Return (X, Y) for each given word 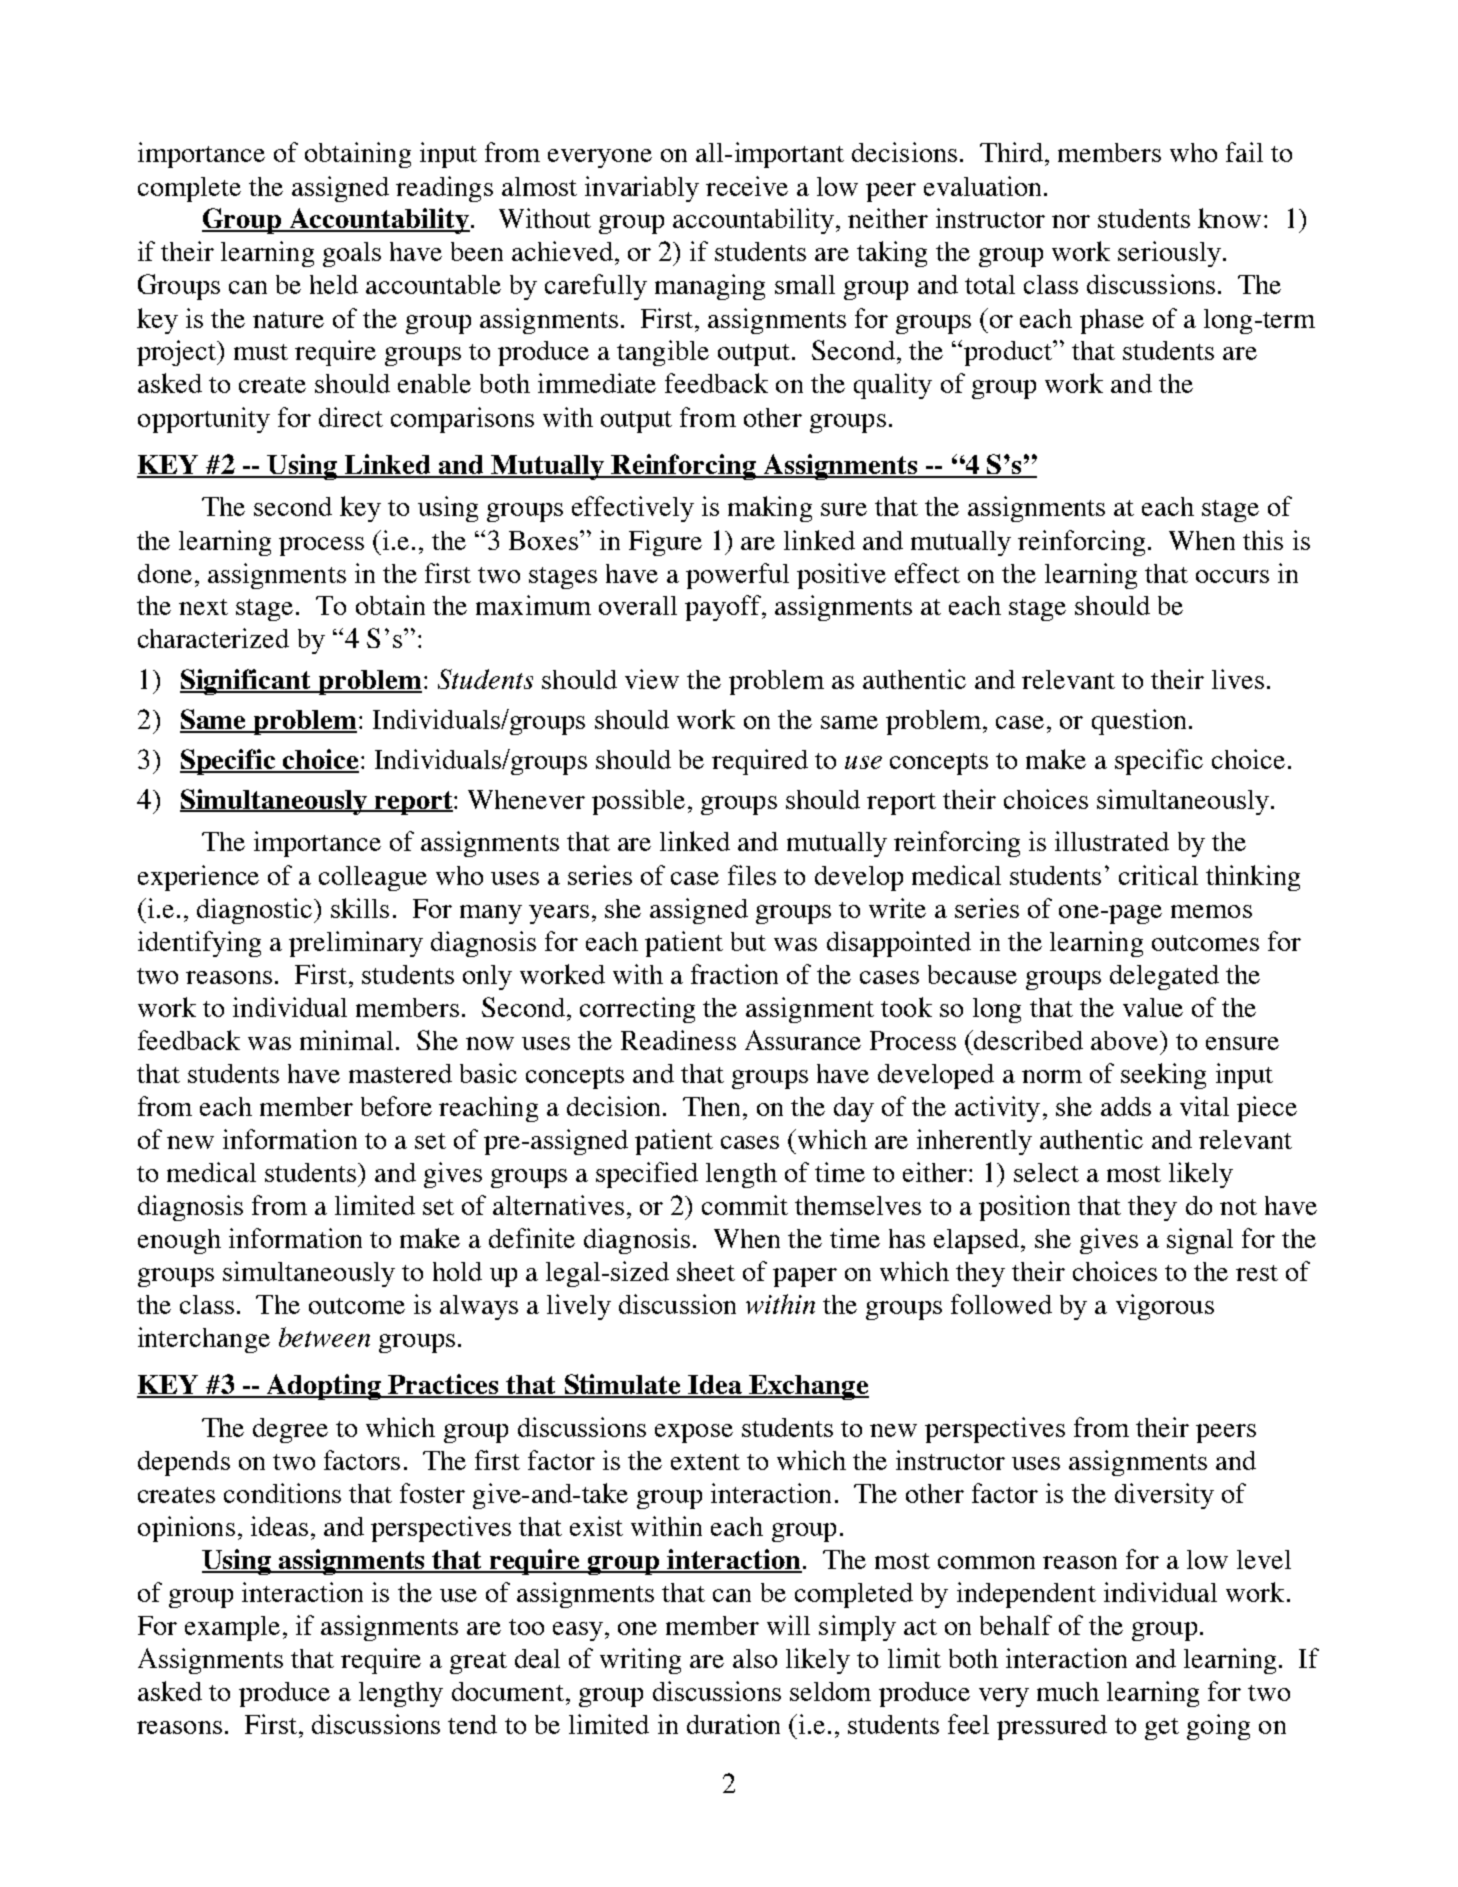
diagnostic (256, 911)
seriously (1169, 254)
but (748, 941)
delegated (1164, 977)
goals (352, 254)
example (232, 1628)
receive (747, 186)
